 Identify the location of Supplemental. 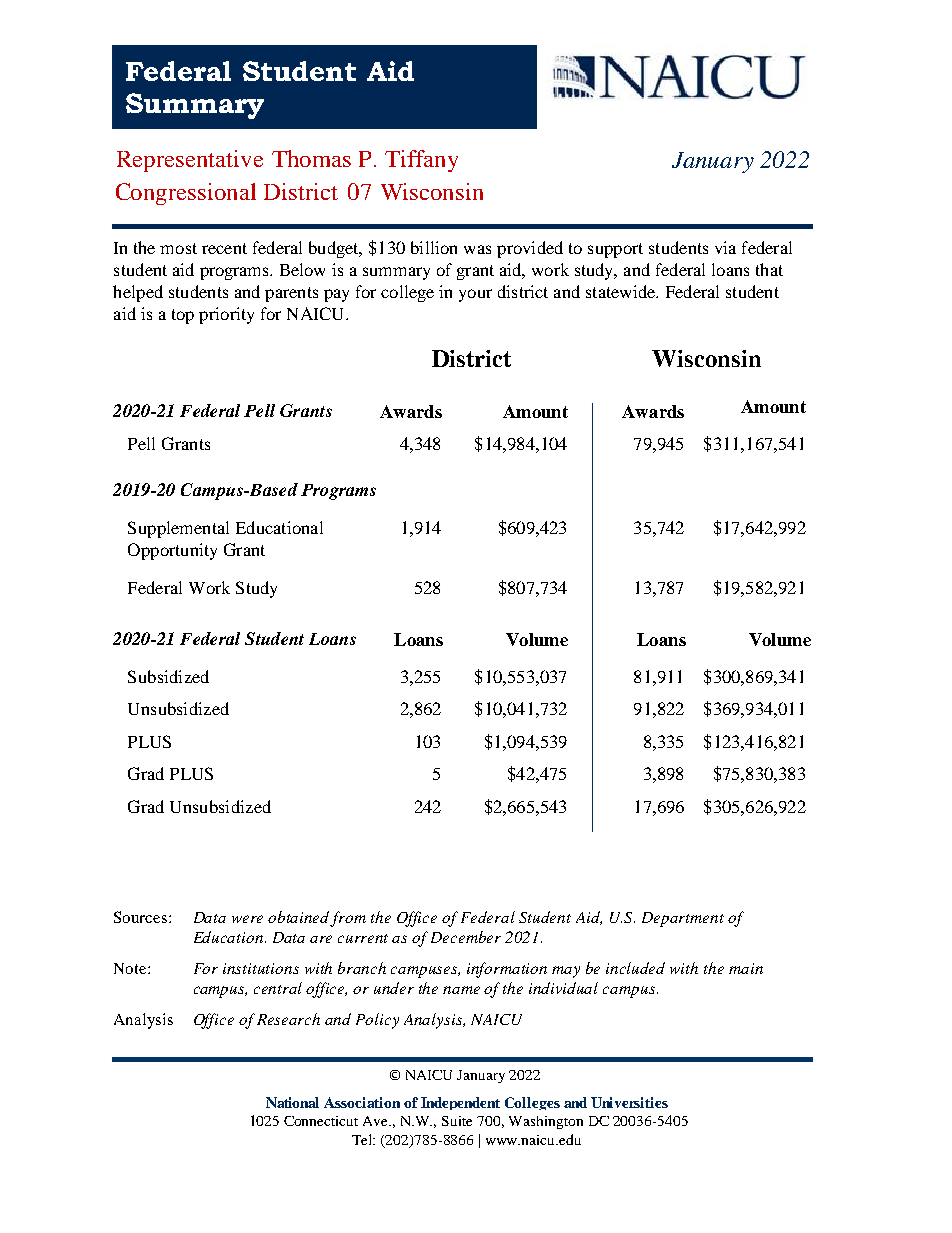
(178, 529).
